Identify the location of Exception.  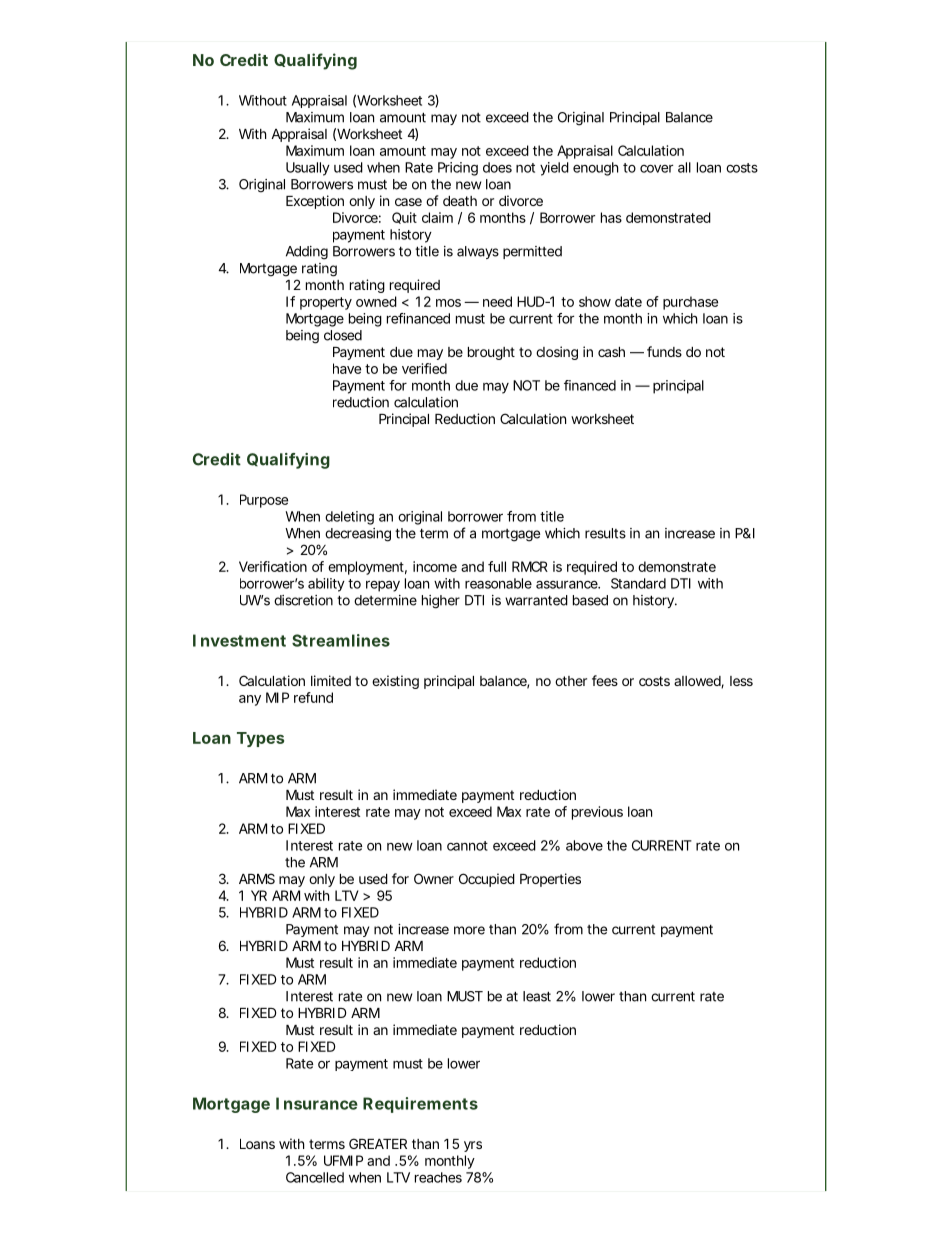
(315, 202).
